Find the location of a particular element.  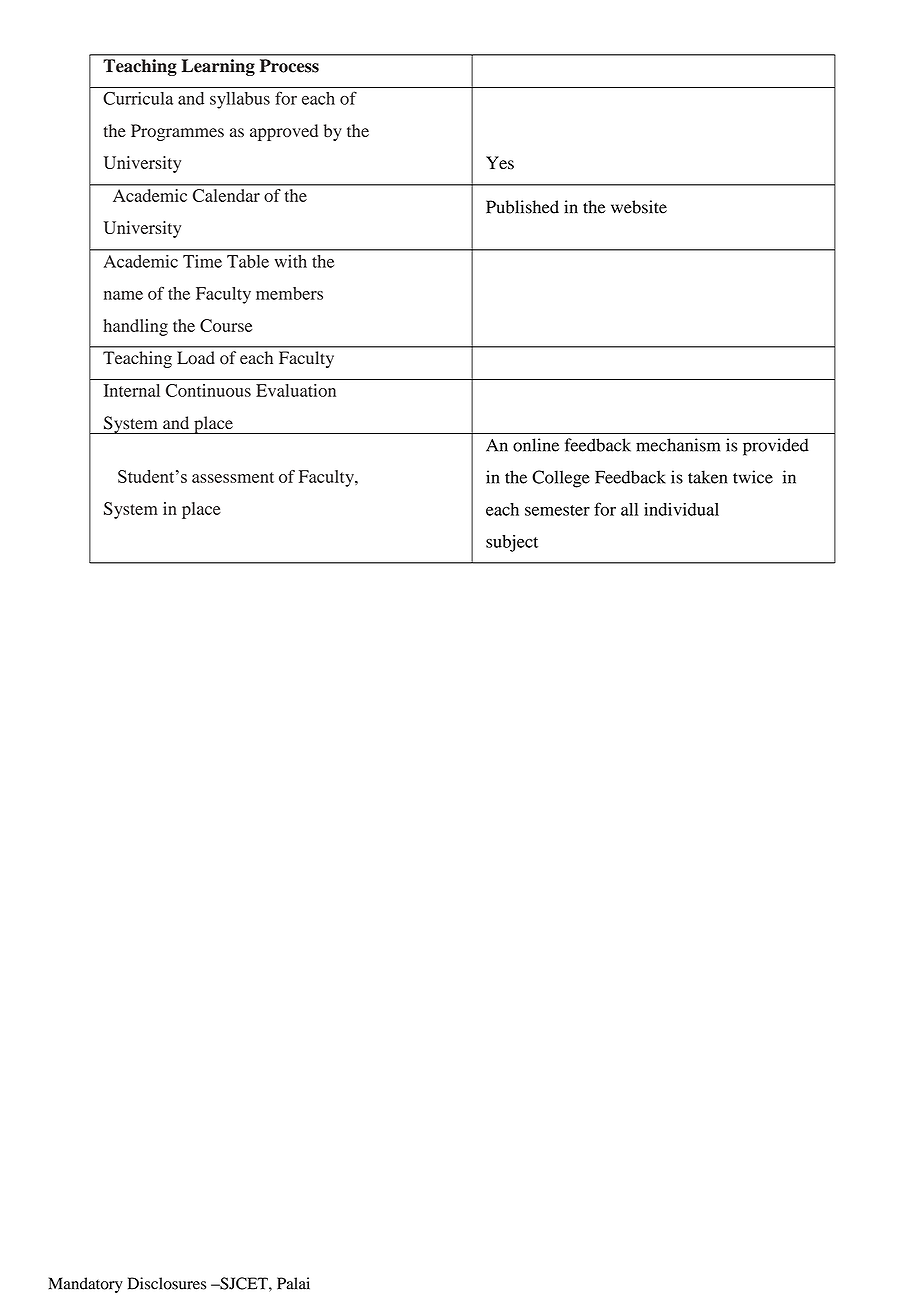

Yes is located at coordinates (500, 163).
